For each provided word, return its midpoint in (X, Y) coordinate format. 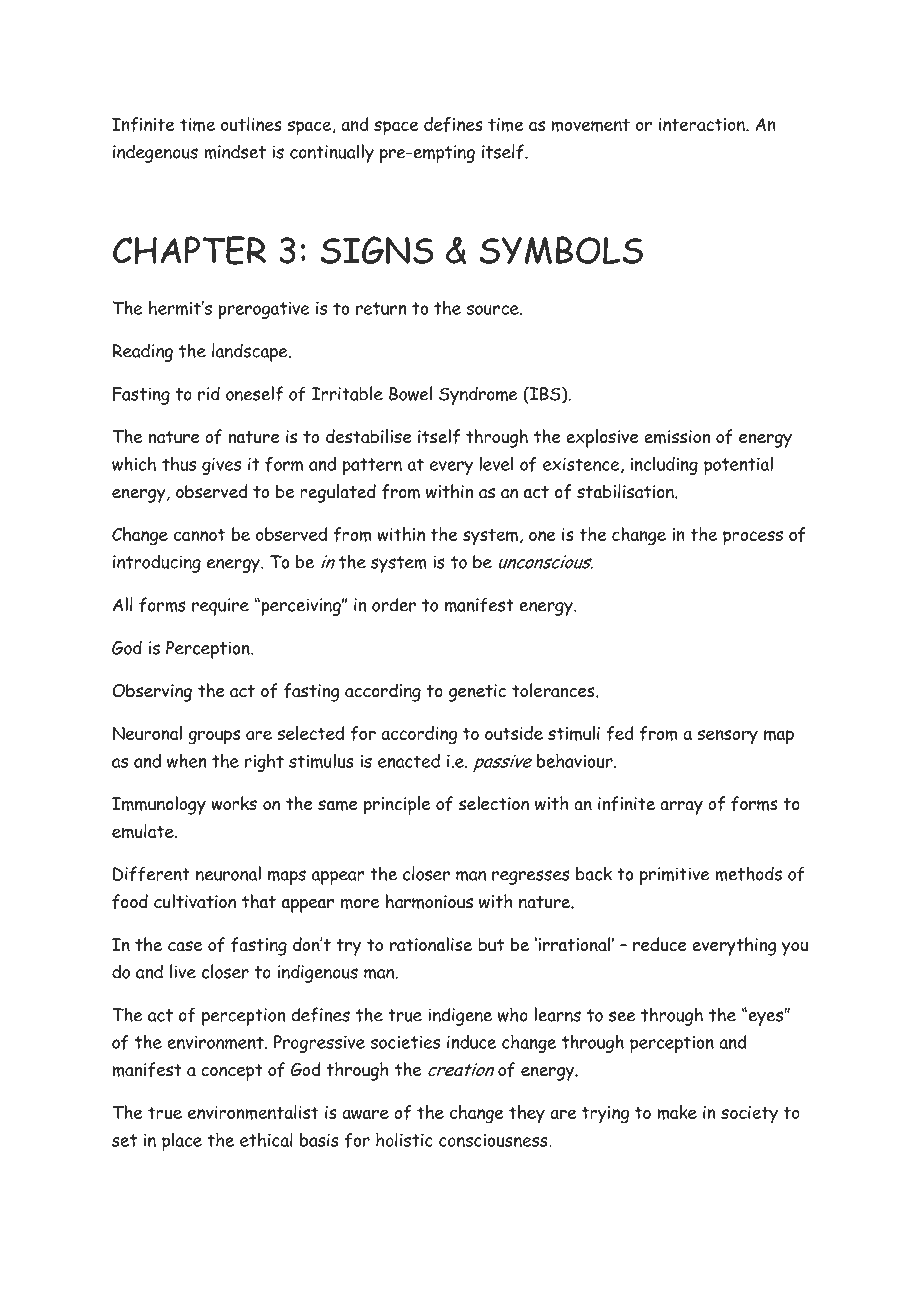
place (182, 1141)
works (234, 803)
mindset (235, 152)
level (496, 463)
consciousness (494, 1140)
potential (738, 465)
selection (494, 803)
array (681, 808)
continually (332, 153)
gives (221, 466)
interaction (703, 124)
